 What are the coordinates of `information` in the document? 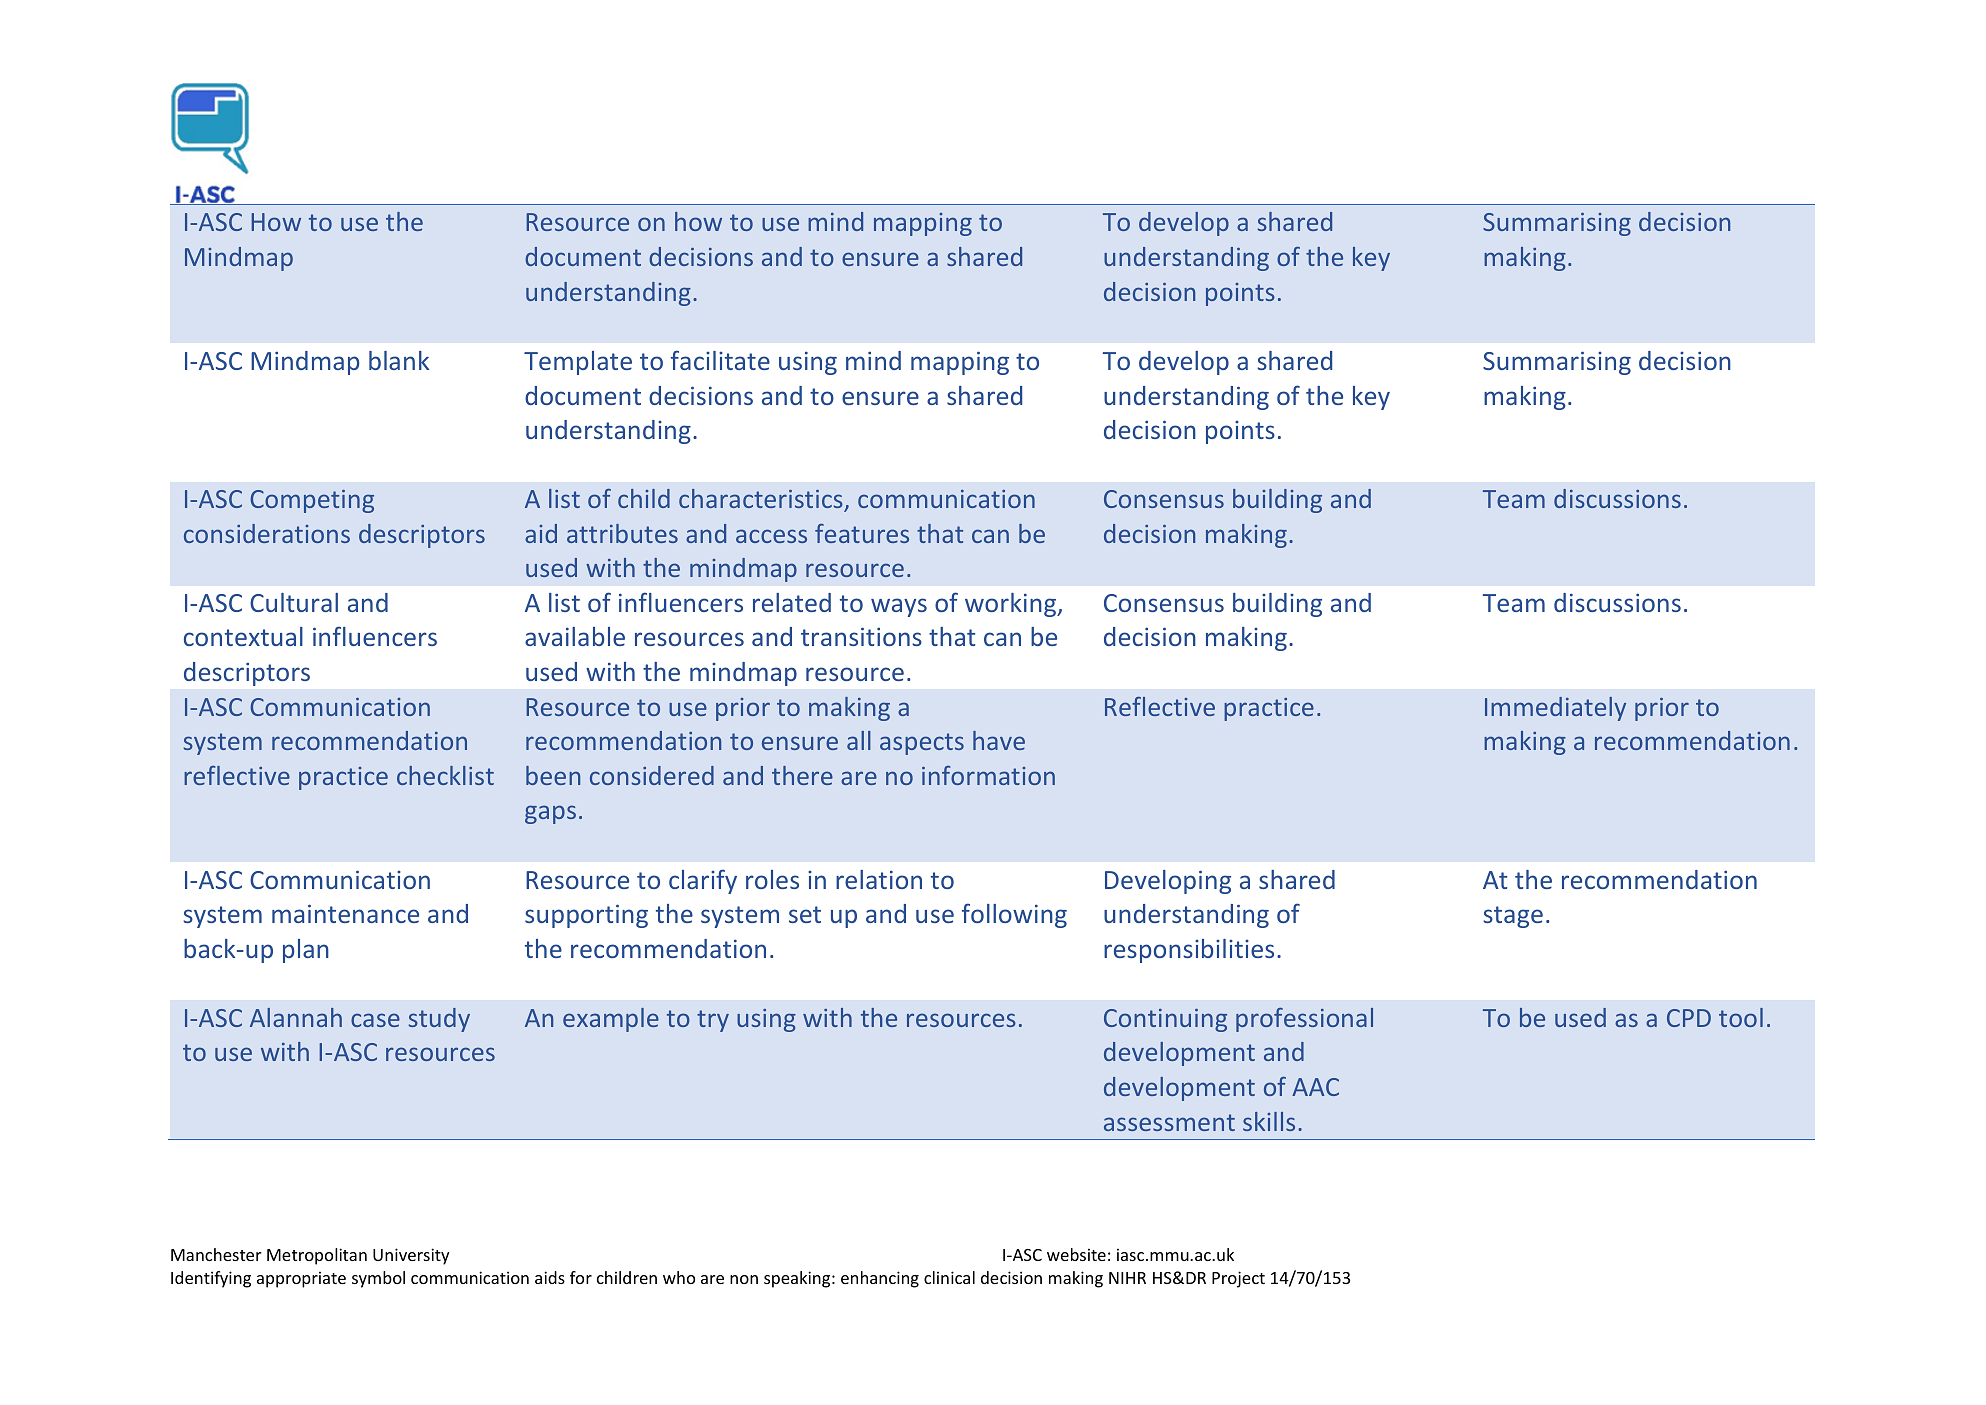 It's located at (988, 775).
